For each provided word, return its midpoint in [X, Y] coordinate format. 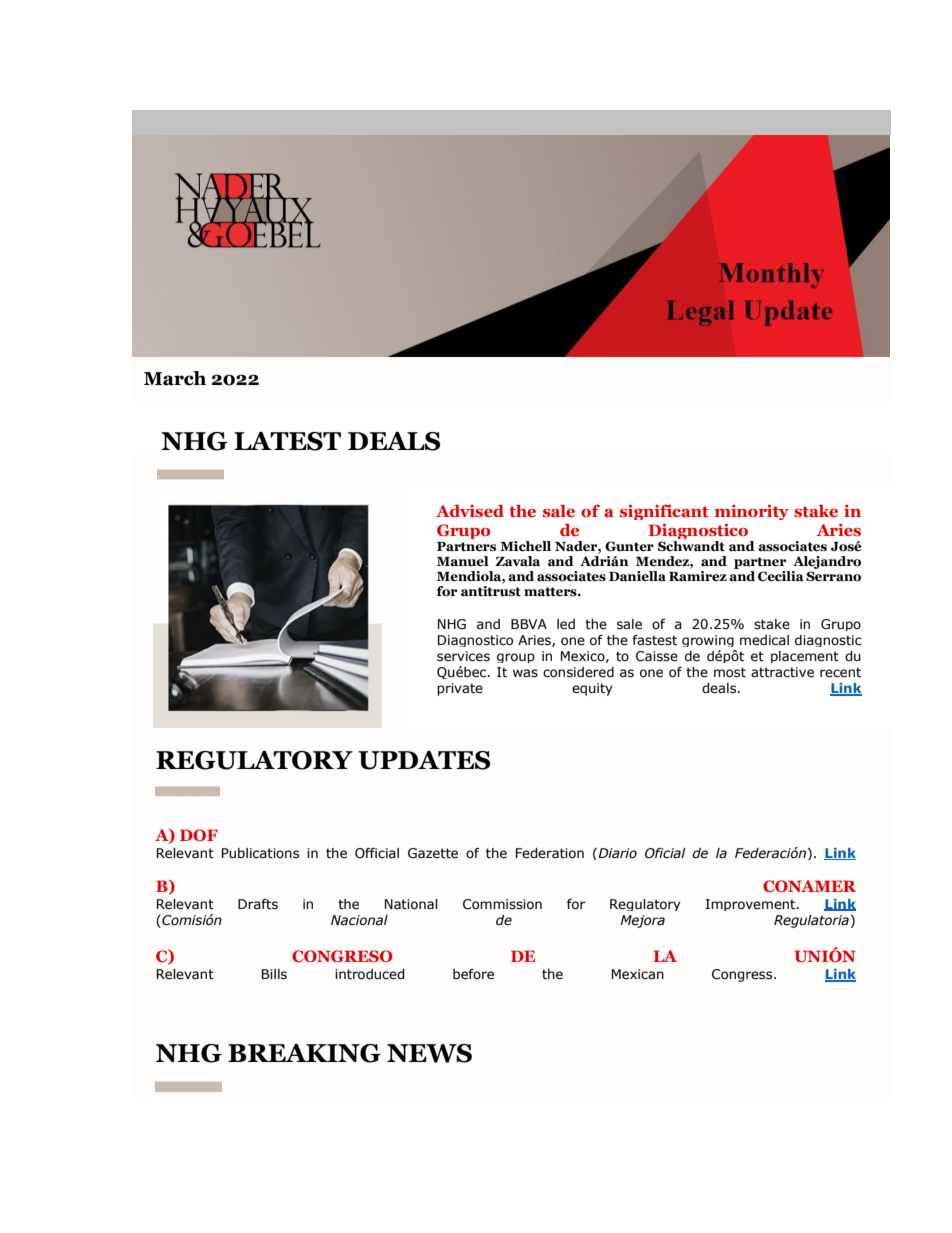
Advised [470, 510]
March [175, 378]
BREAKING [304, 1053]
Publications [260, 853]
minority [752, 512]
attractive [782, 672]
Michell [525, 546]
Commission [502, 904]
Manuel [463, 561]
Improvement [751, 905]
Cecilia [781, 576]
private [460, 689]
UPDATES [424, 760]
